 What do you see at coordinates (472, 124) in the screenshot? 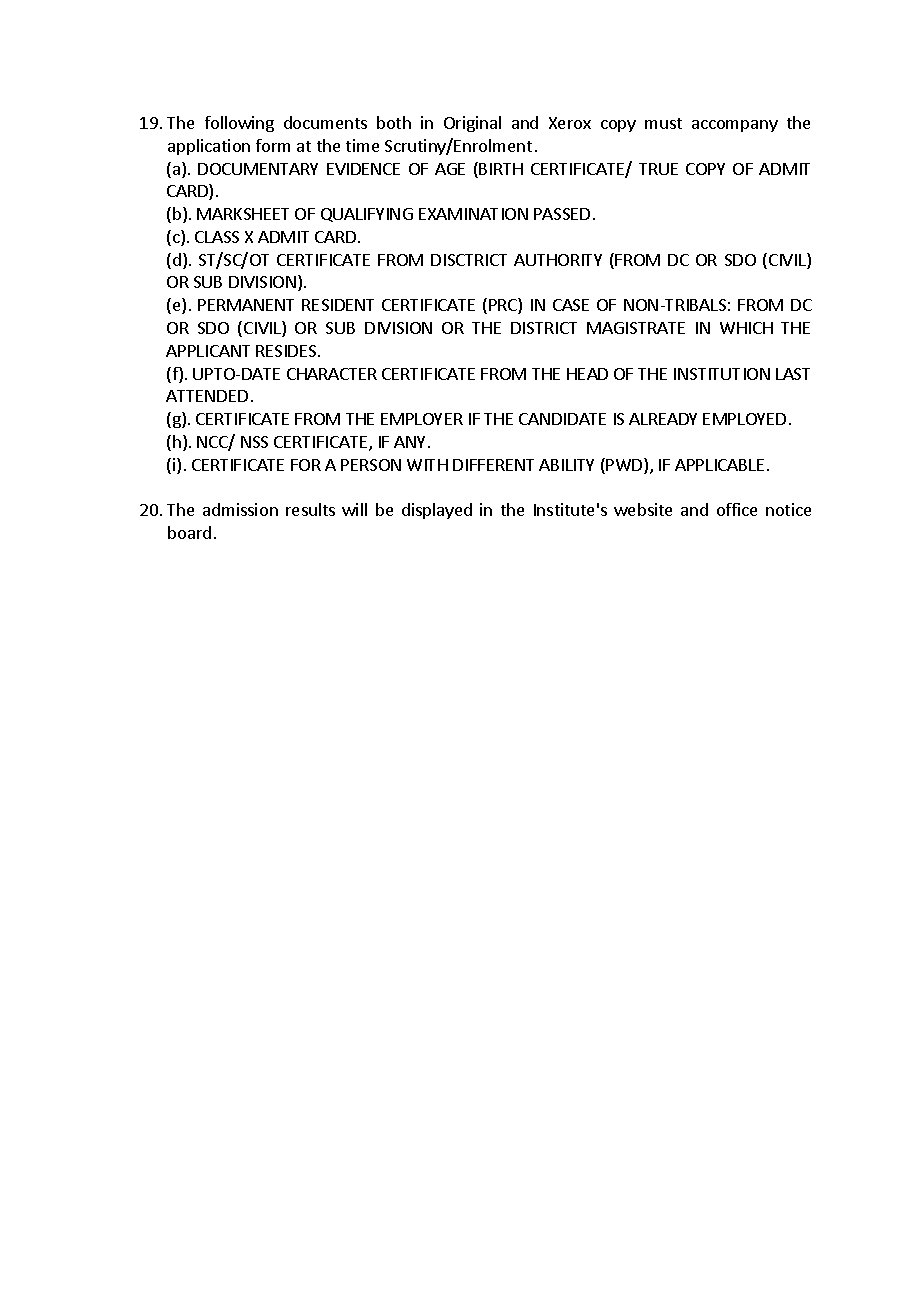
I see `Original` at bounding box center [472, 124].
